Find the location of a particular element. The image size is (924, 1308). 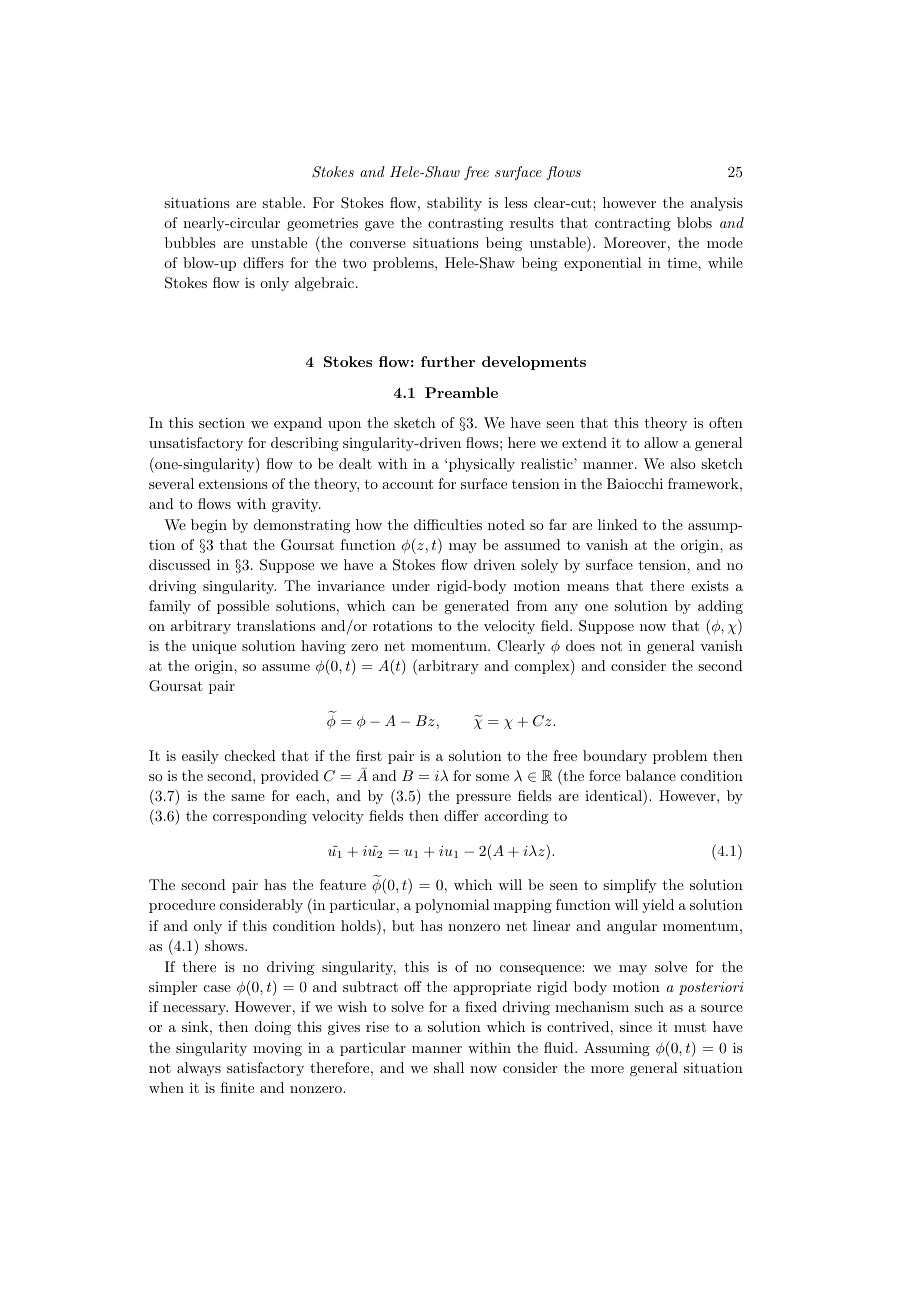

expand is located at coordinates (298, 424).
